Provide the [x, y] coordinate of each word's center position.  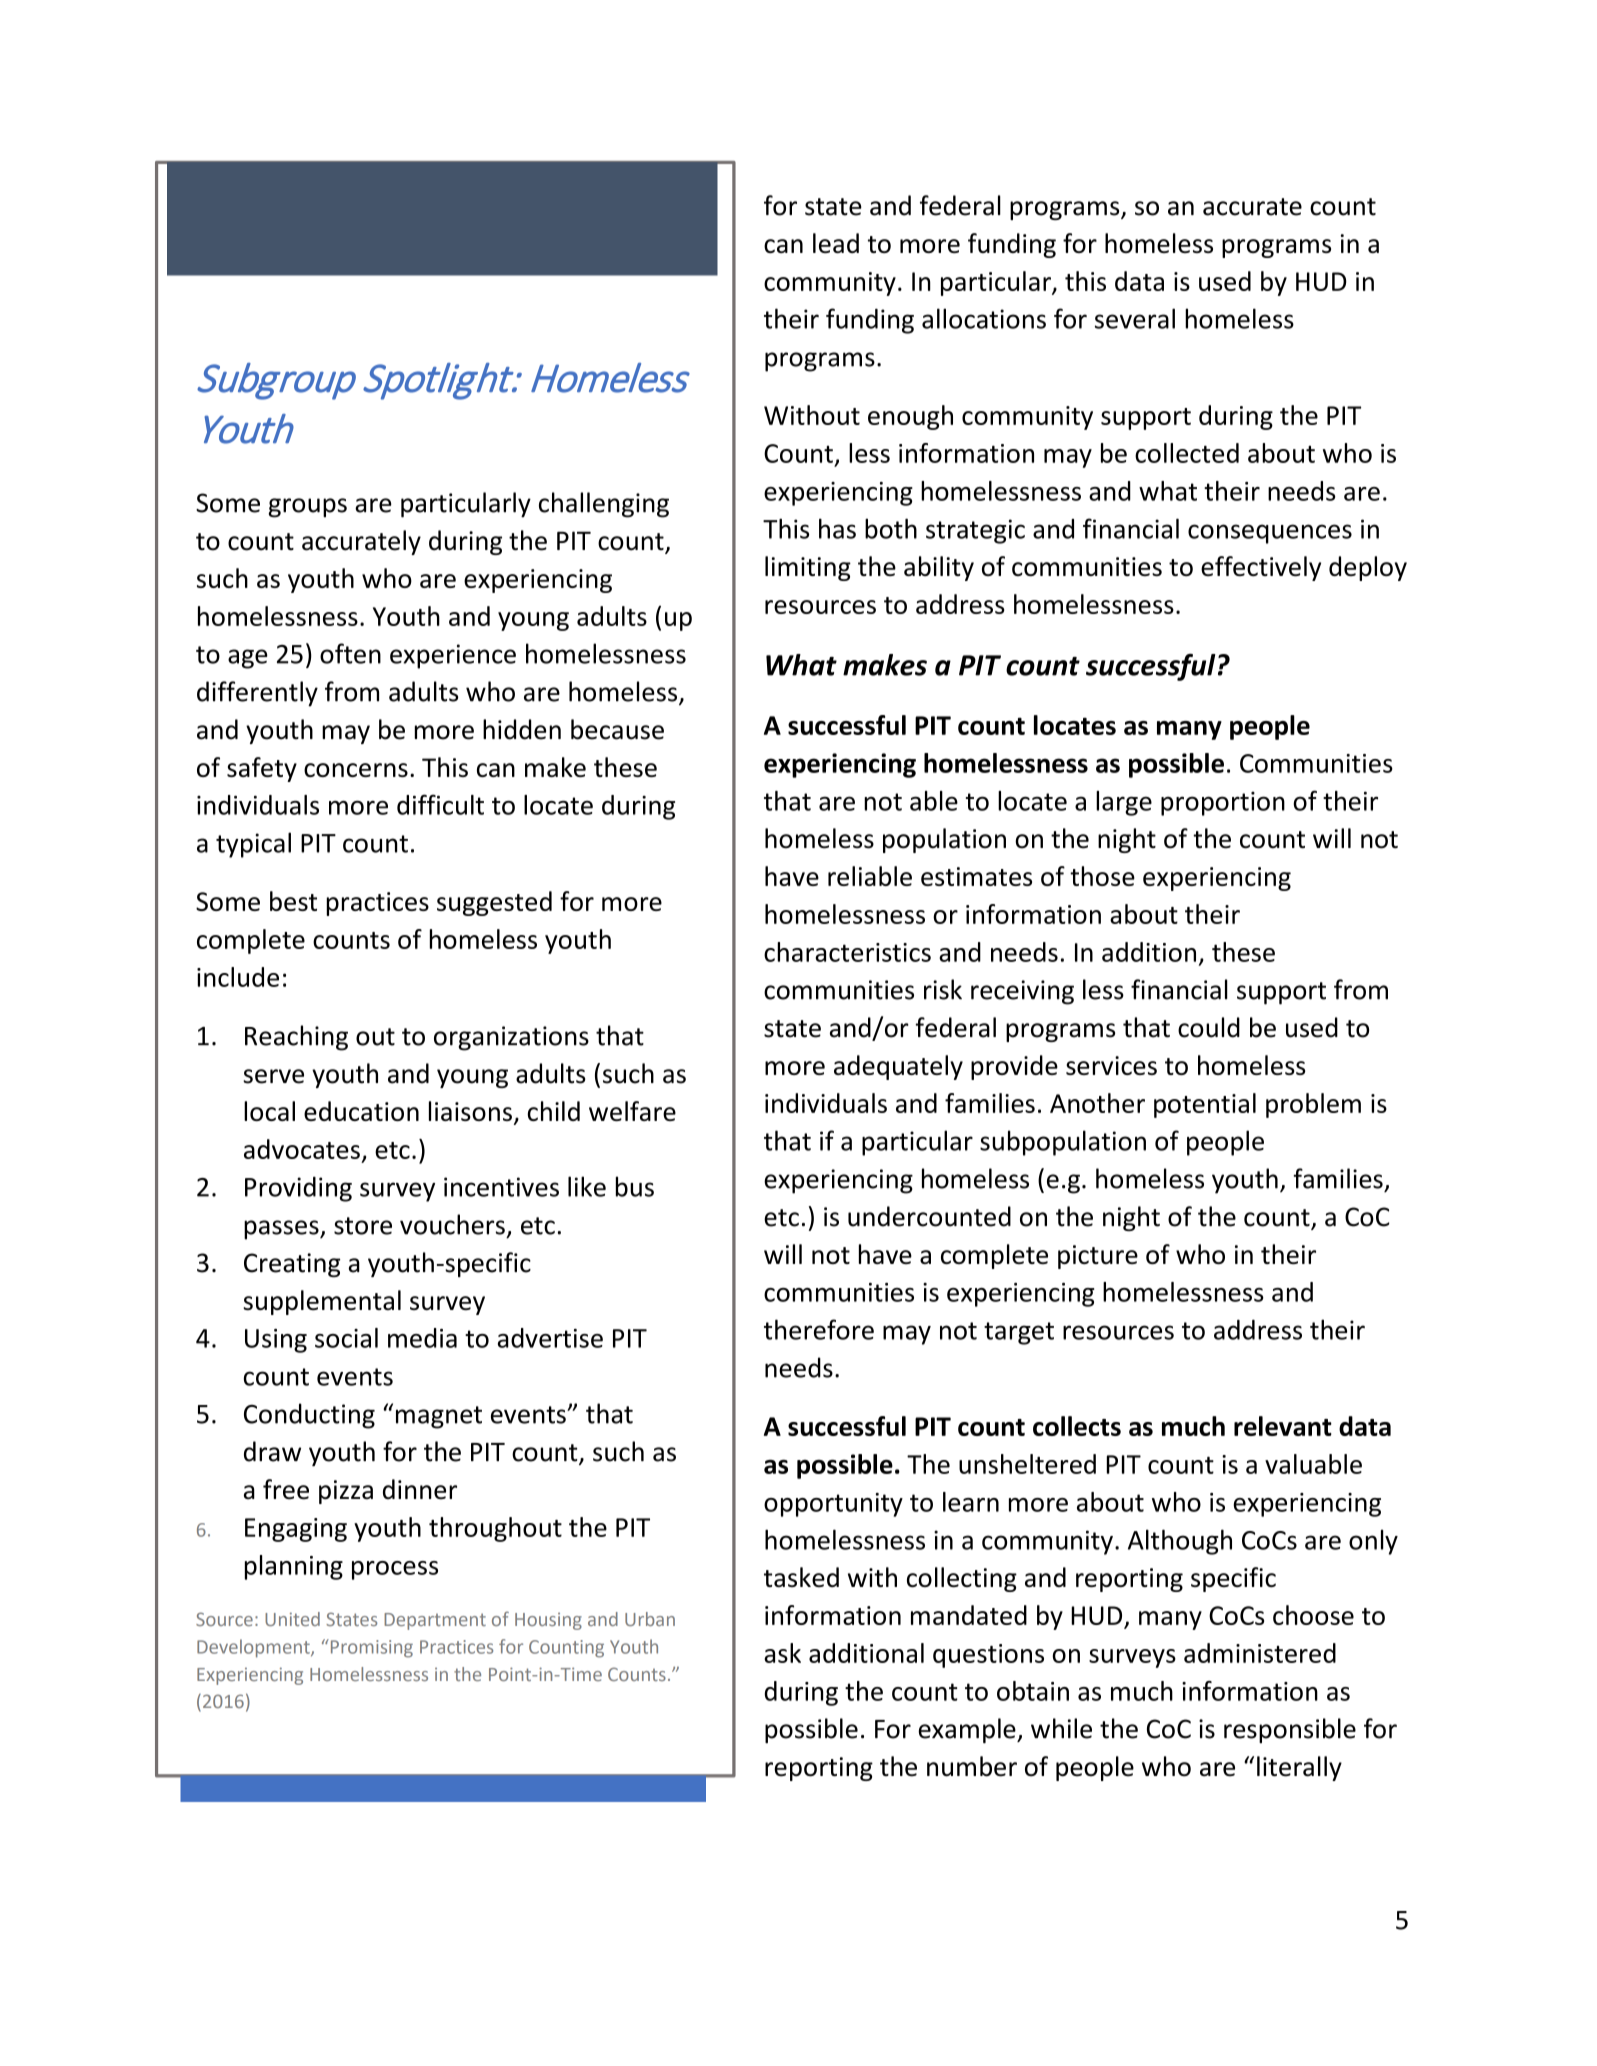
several [1135, 318]
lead [836, 243]
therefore [819, 1329]
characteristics [847, 952]
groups [307, 508]
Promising [370, 1648]
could [1209, 1027]
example [968, 1731]
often [350, 653]
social [346, 1338]
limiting [808, 568]
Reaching [296, 1038]
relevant [1283, 1426]
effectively [1261, 568]
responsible [1290, 1730]
